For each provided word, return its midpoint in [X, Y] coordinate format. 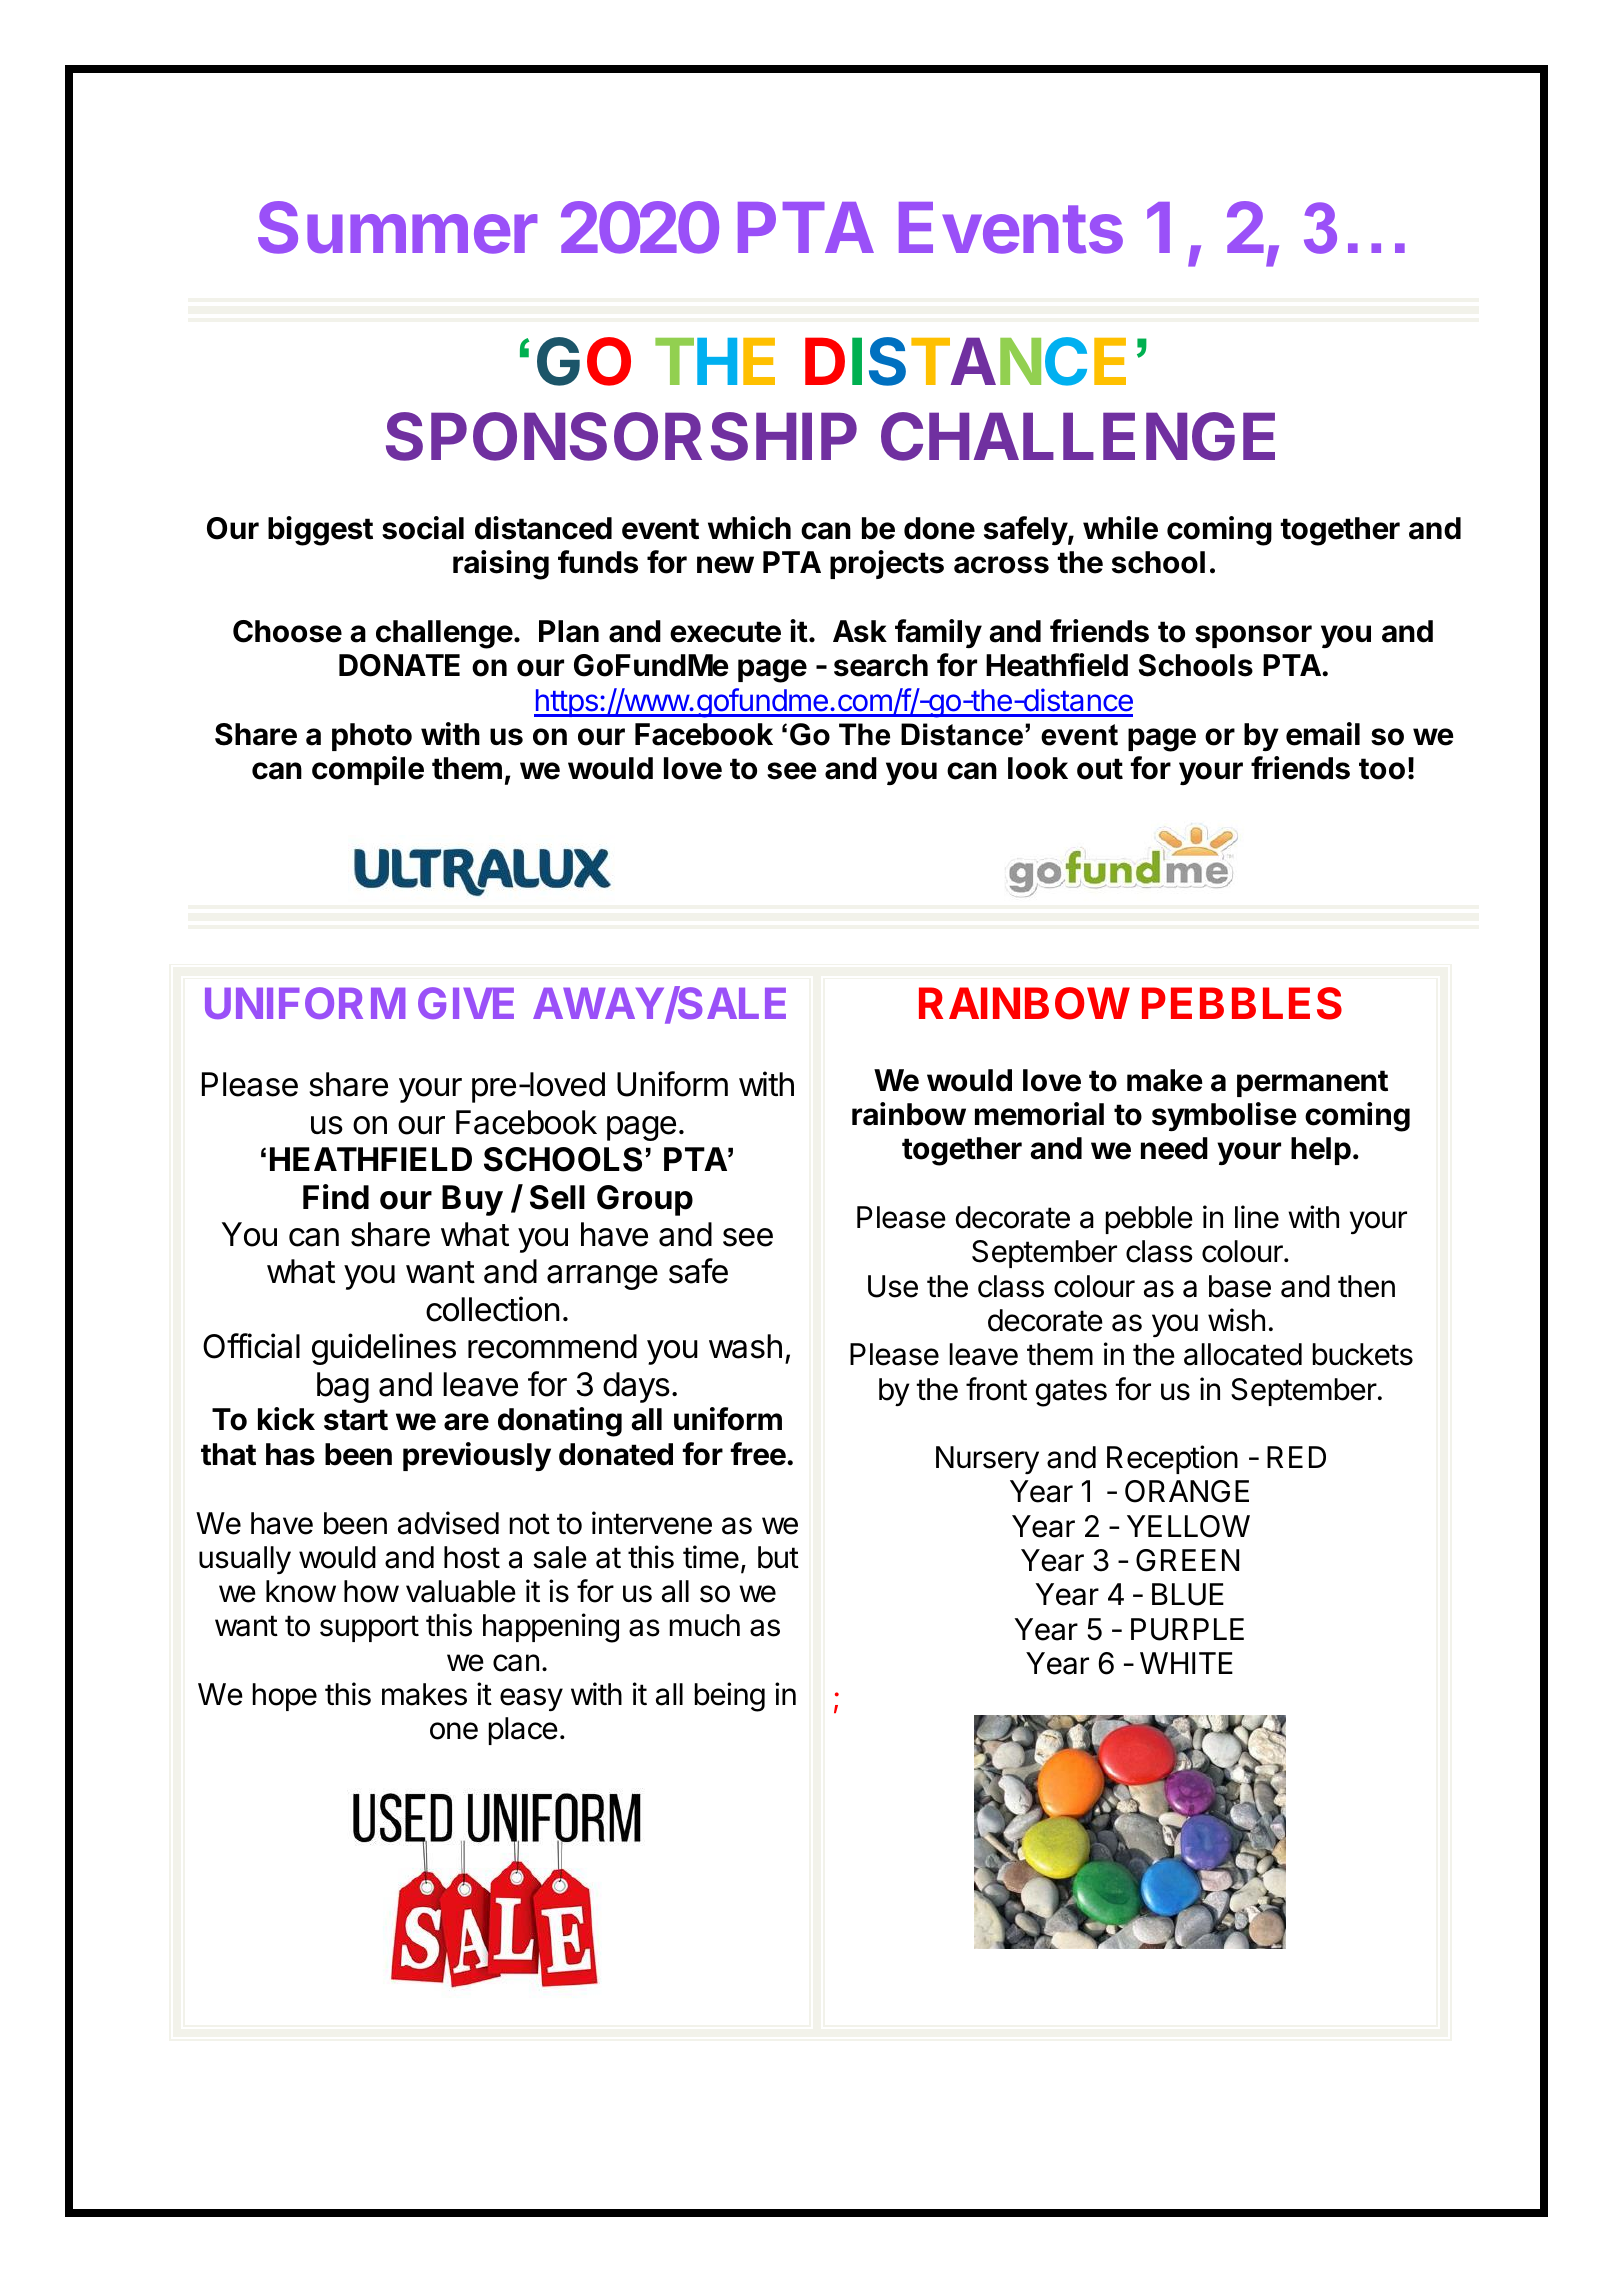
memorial [1039, 1114]
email [1323, 734]
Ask [860, 631]
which [749, 528]
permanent [1312, 1083]
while [1120, 528]
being [730, 1697]
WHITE [1186, 1663]
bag [343, 1387]
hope [285, 1697]
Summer [397, 227]
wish [1236, 1320]
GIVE [466, 1003]
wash [745, 1346]
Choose [287, 631]
